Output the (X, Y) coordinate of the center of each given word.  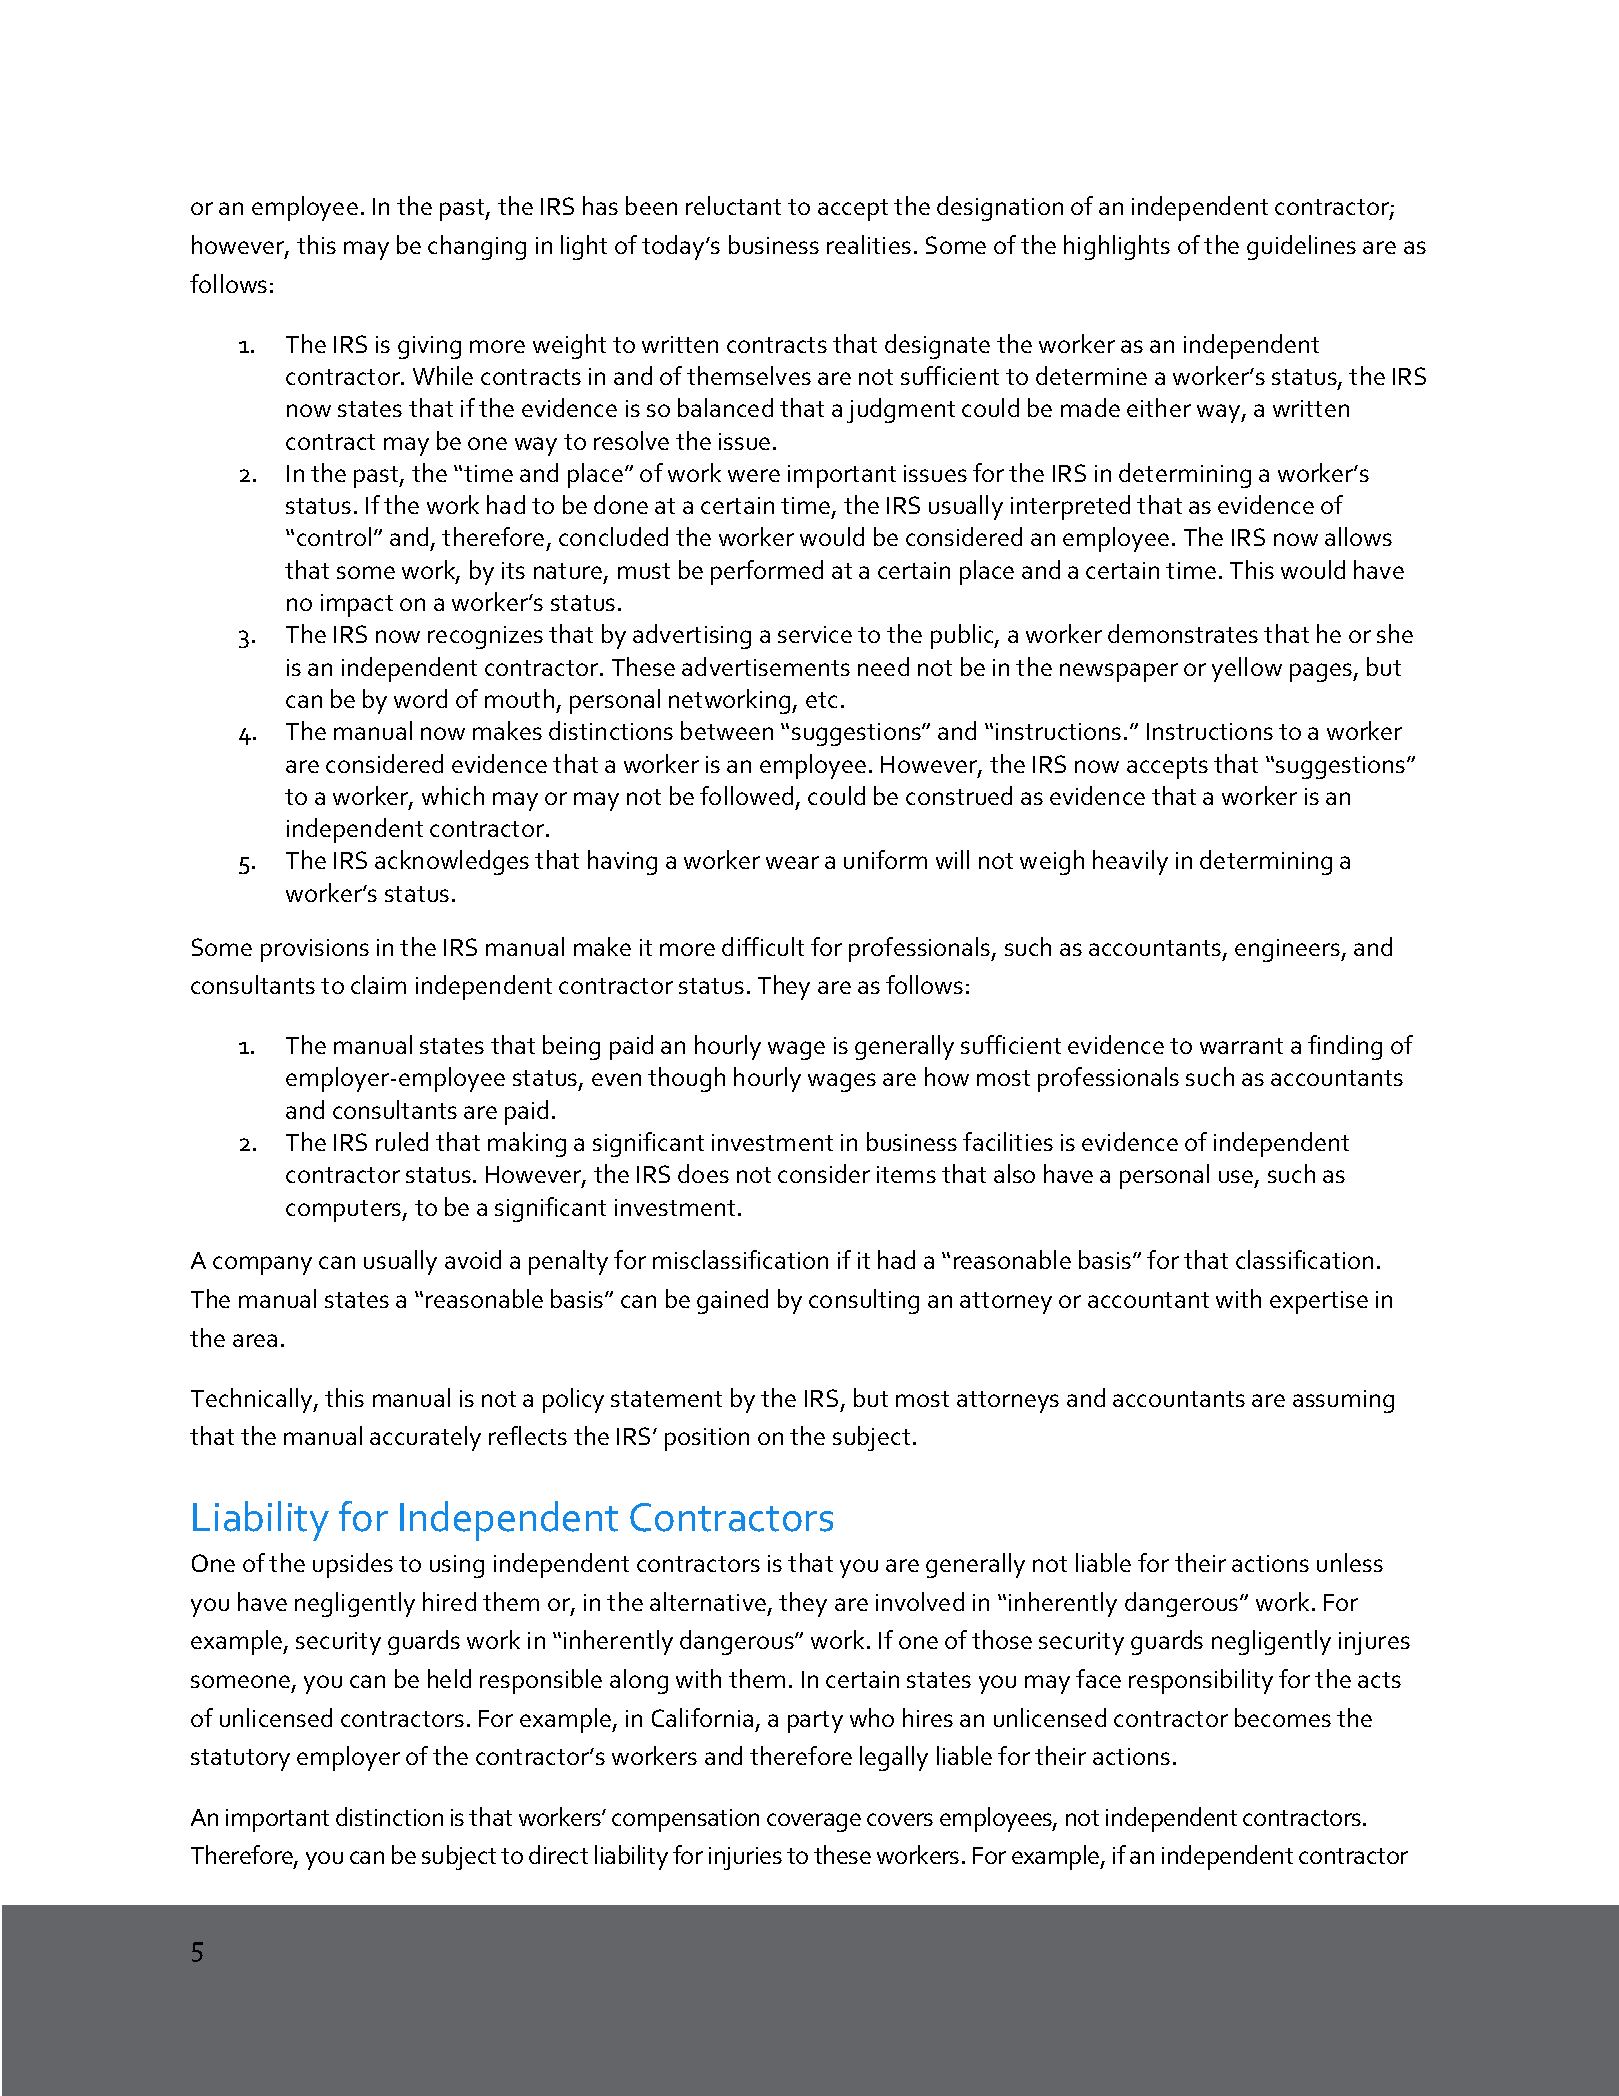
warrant (1241, 1046)
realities (869, 244)
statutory (240, 1760)
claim (378, 984)
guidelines (1301, 247)
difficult (763, 946)
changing (477, 247)
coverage (814, 1822)
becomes (1283, 1717)
